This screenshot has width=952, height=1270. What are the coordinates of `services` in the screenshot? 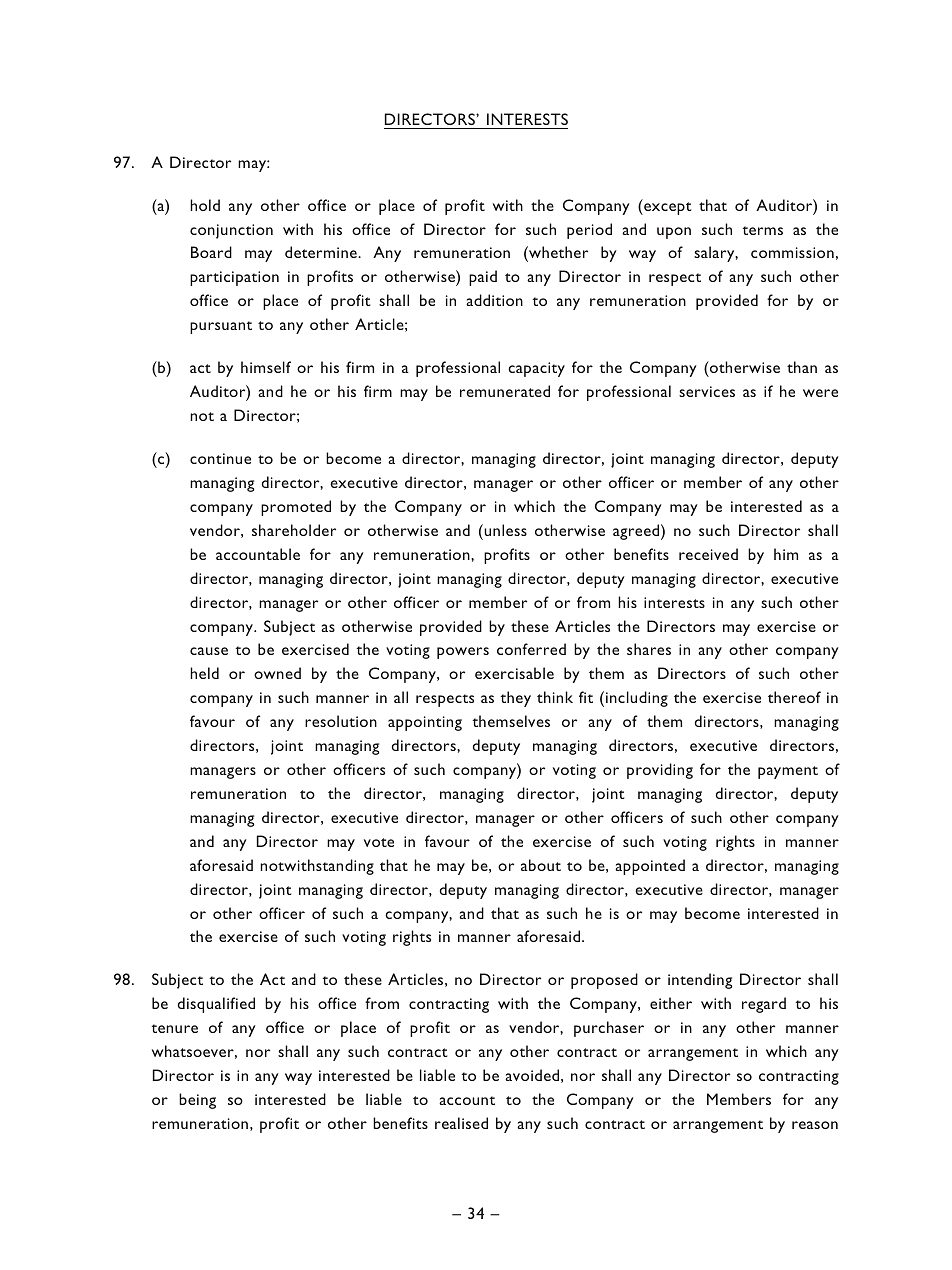 It's located at (707, 391).
